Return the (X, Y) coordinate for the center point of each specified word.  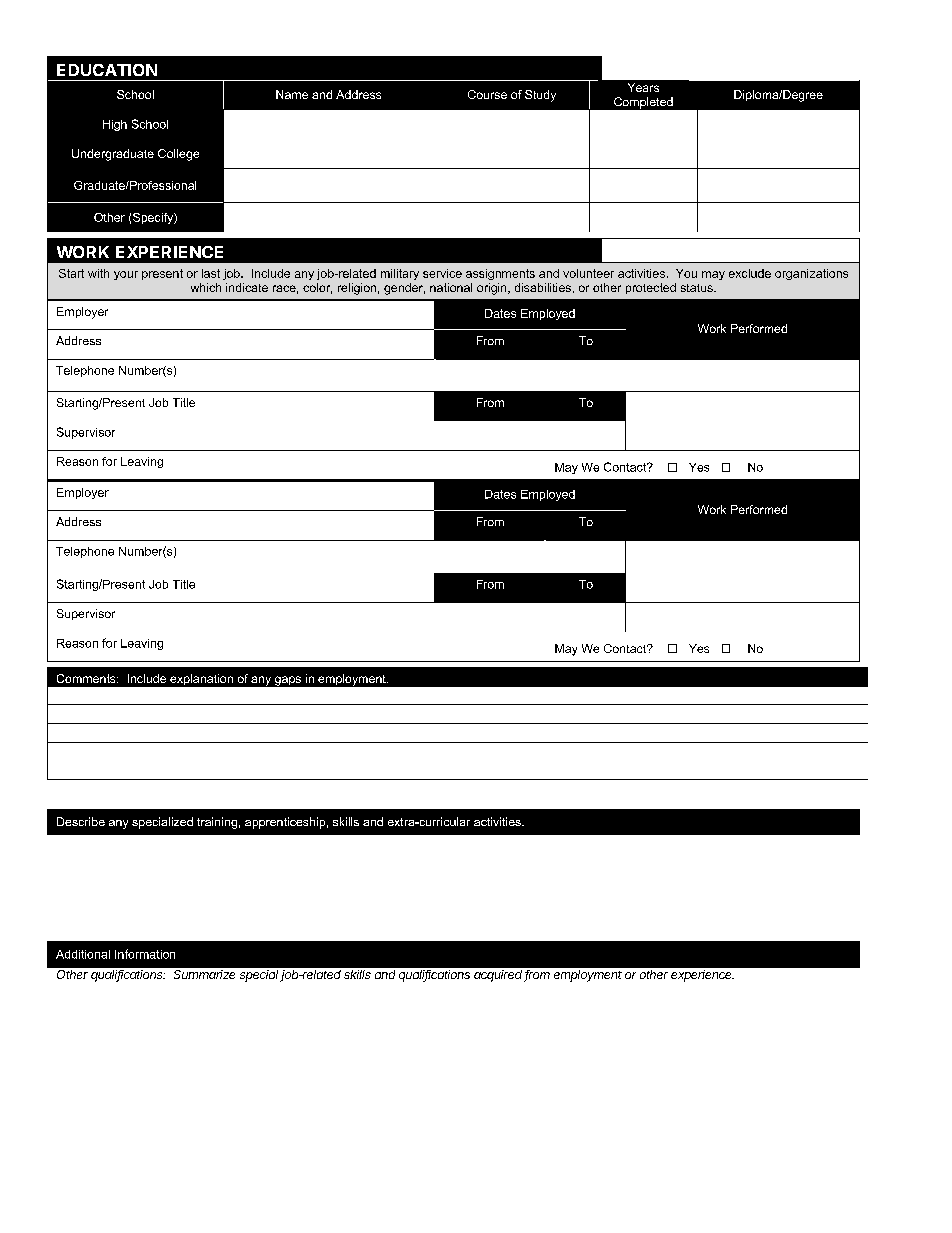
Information (145, 954)
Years (643, 87)
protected (651, 288)
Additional (83, 954)
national (451, 287)
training (217, 823)
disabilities (543, 287)
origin (493, 289)
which (206, 287)
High (115, 125)
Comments (87, 678)
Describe (81, 821)
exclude (750, 273)
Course (487, 94)
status (698, 288)
